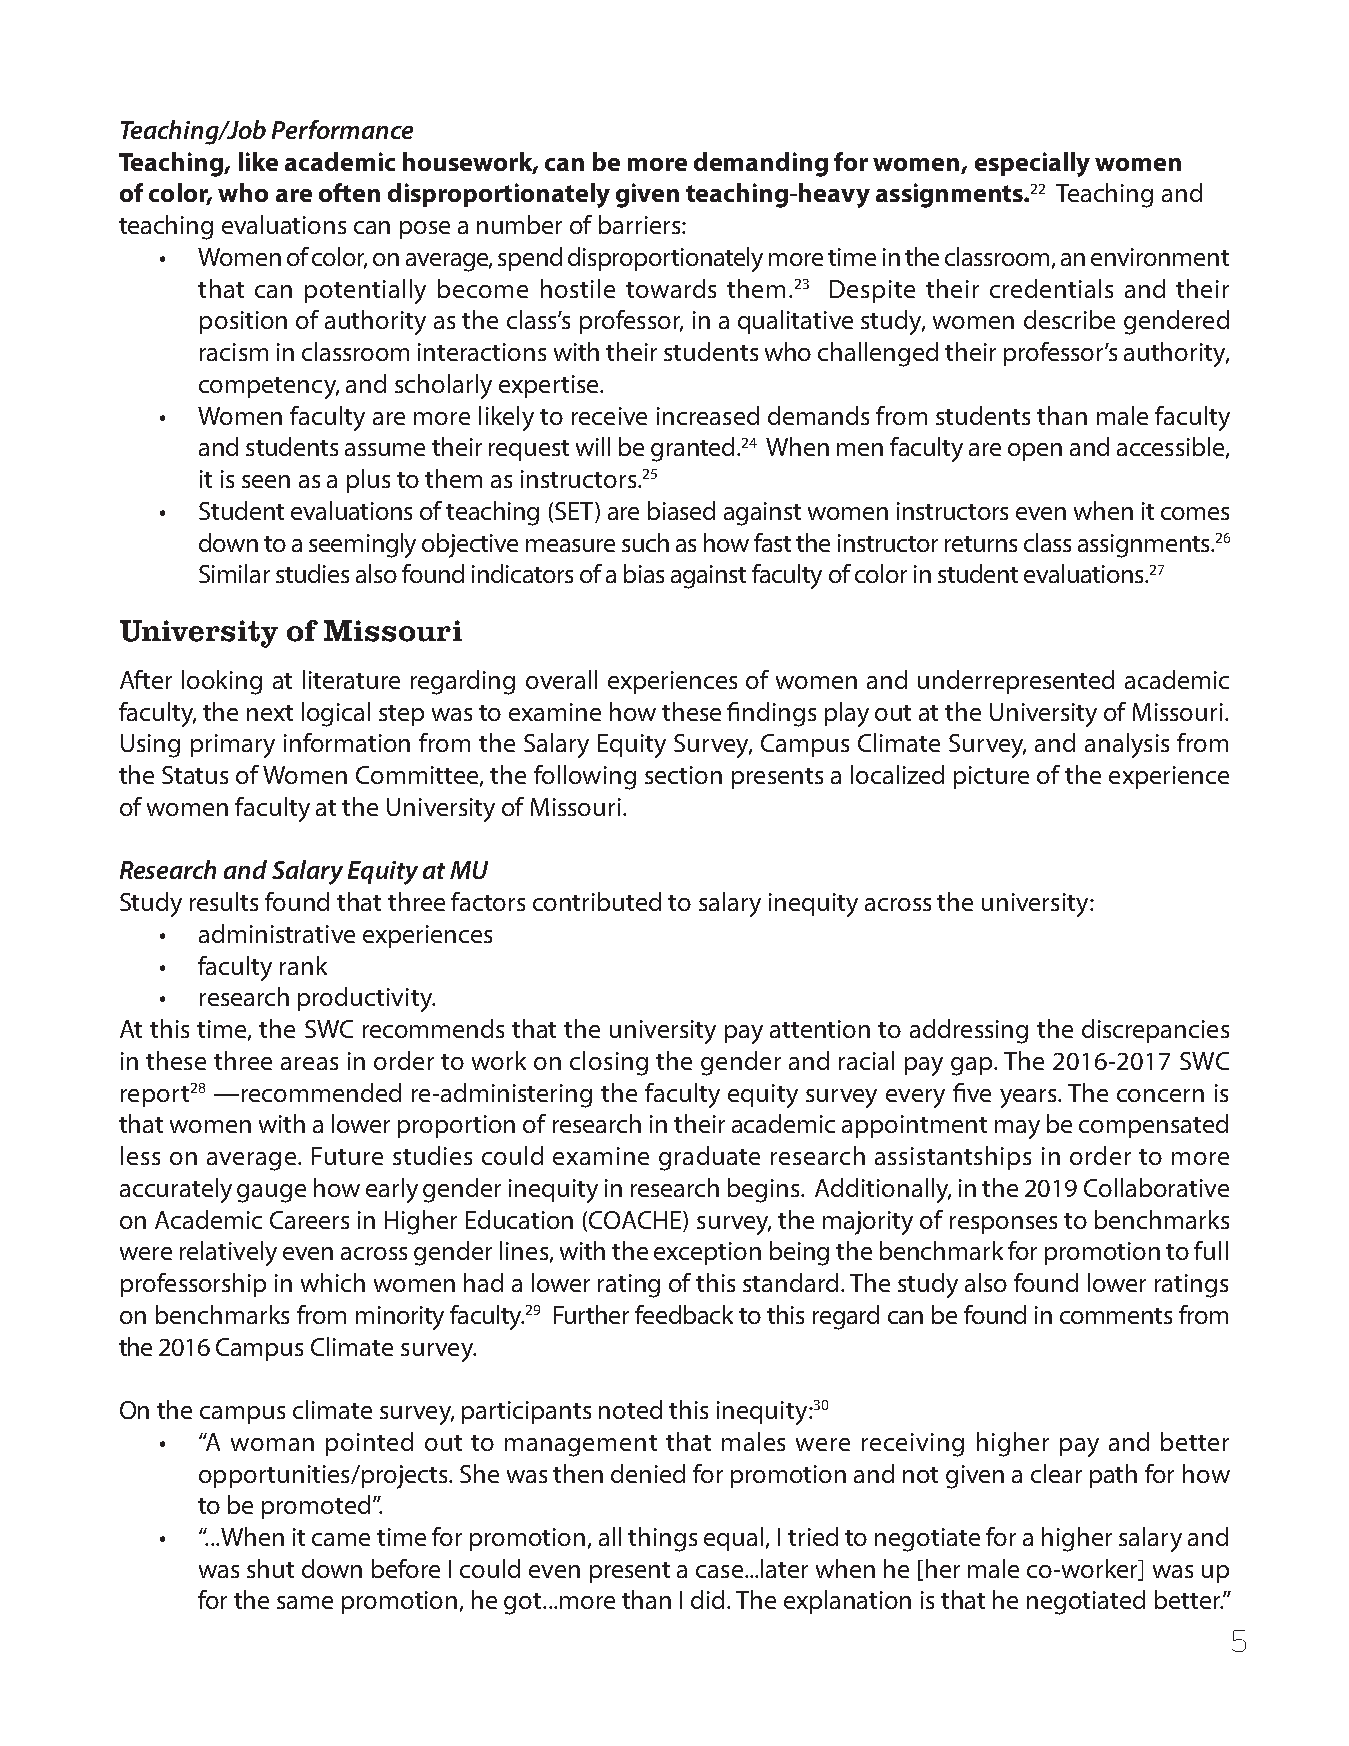 The width and height of the document is (1349, 1746). I want to click on shut, so click(270, 1568).
